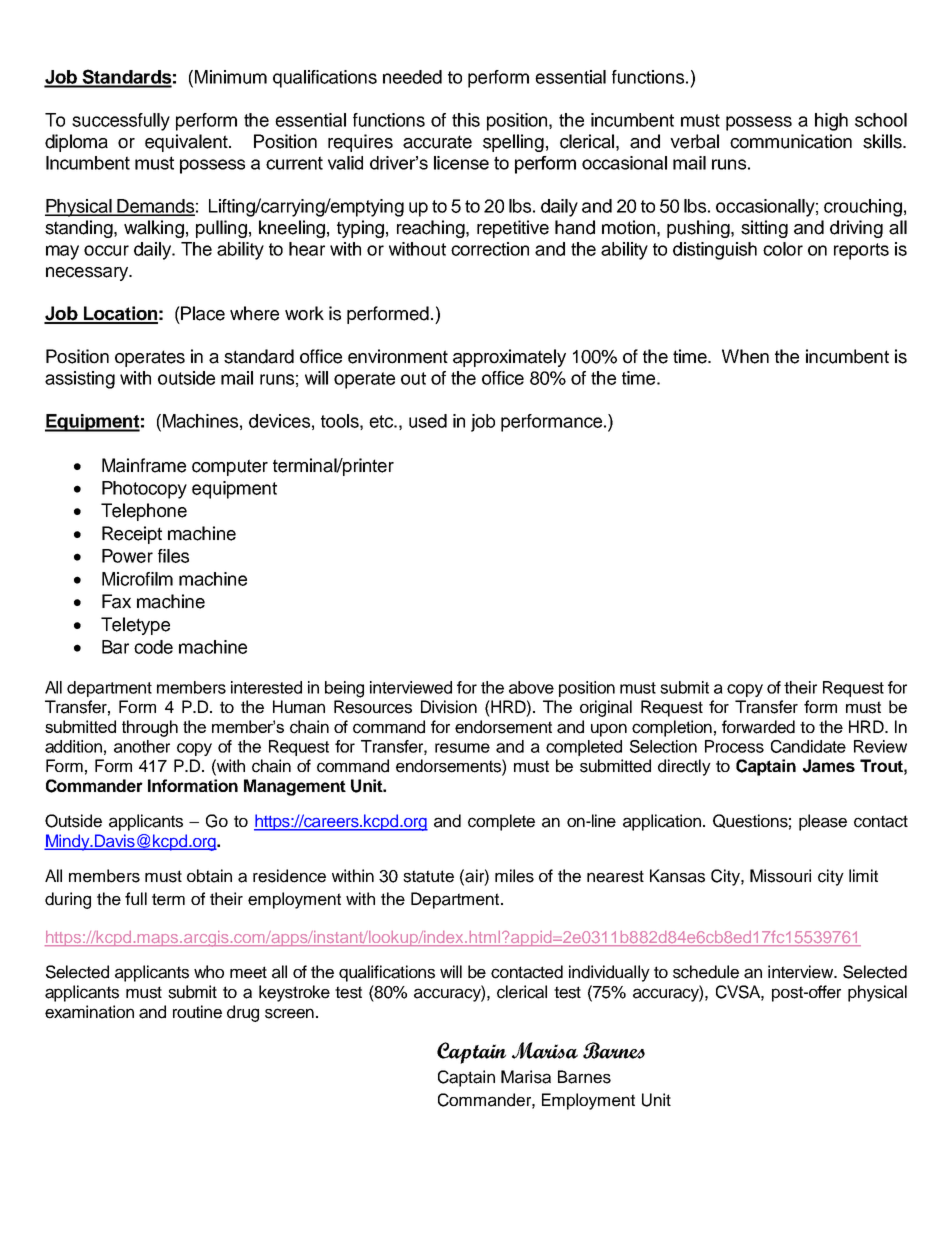 This screenshot has width=952, height=1233. Describe the element at coordinates (209, 971) in the screenshot. I see `who` at that location.
